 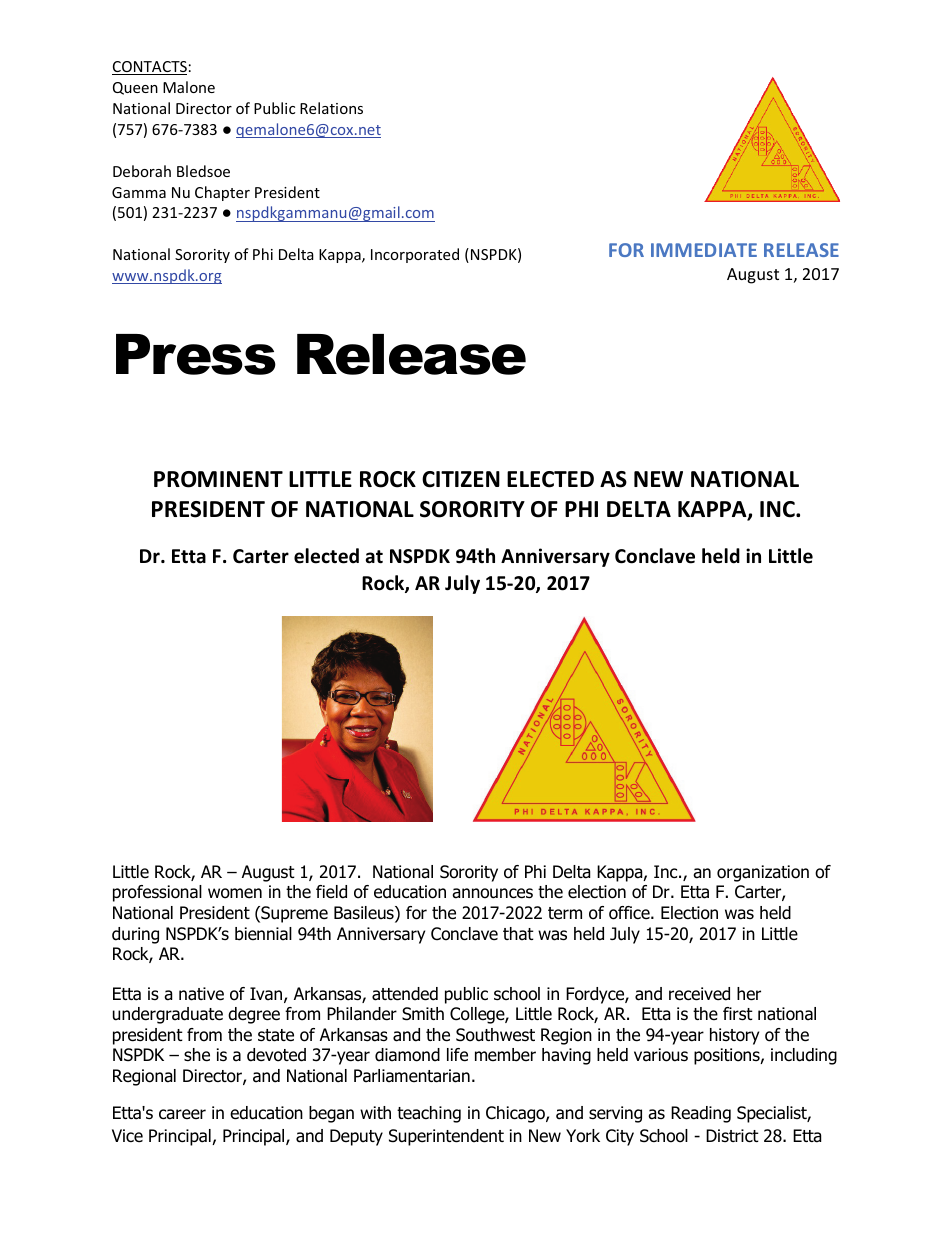 What do you see at coordinates (235, 893) in the screenshot?
I see `women` at bounding box center [235, 893].
